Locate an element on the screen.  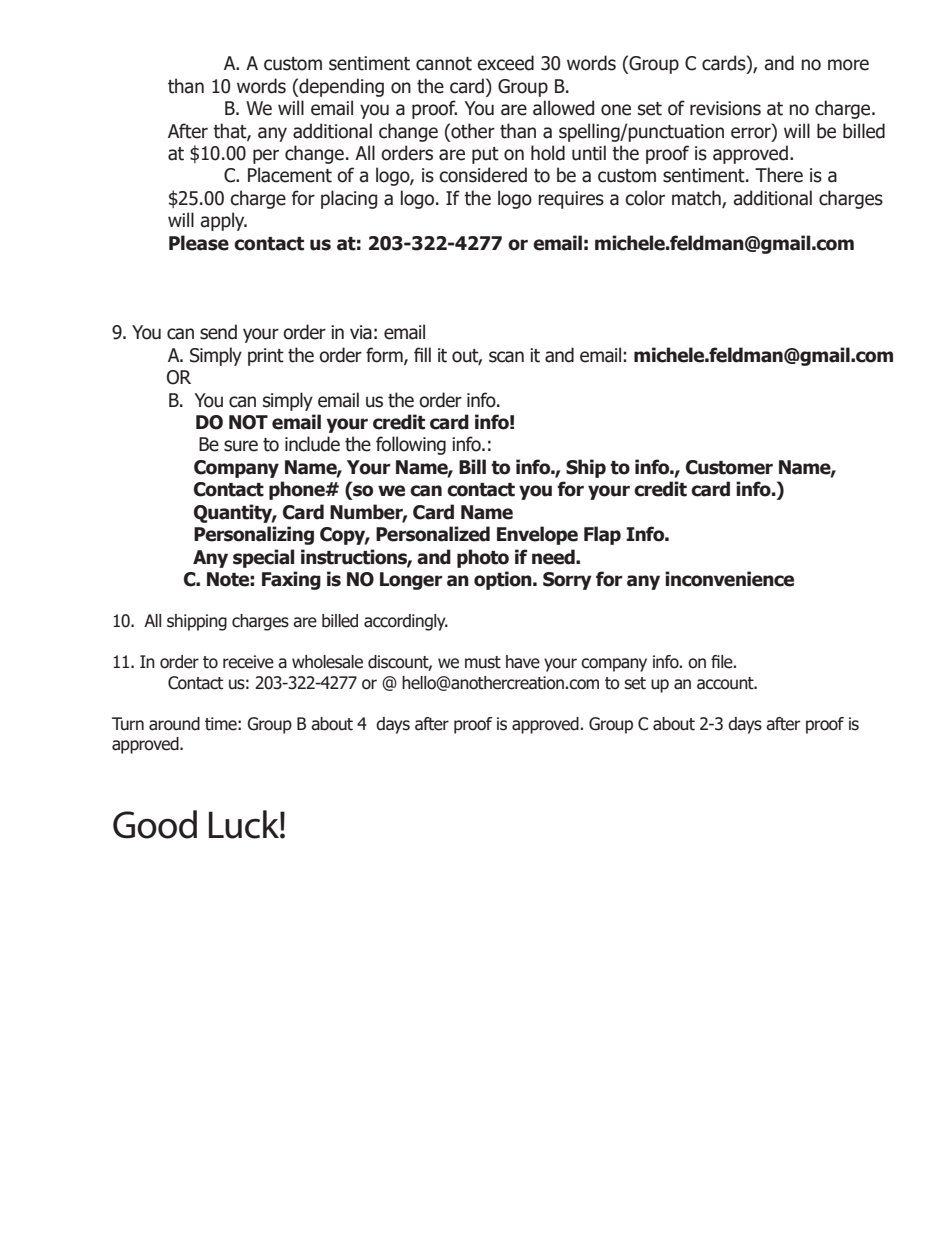
Good is located at coordinates (155, 824).
